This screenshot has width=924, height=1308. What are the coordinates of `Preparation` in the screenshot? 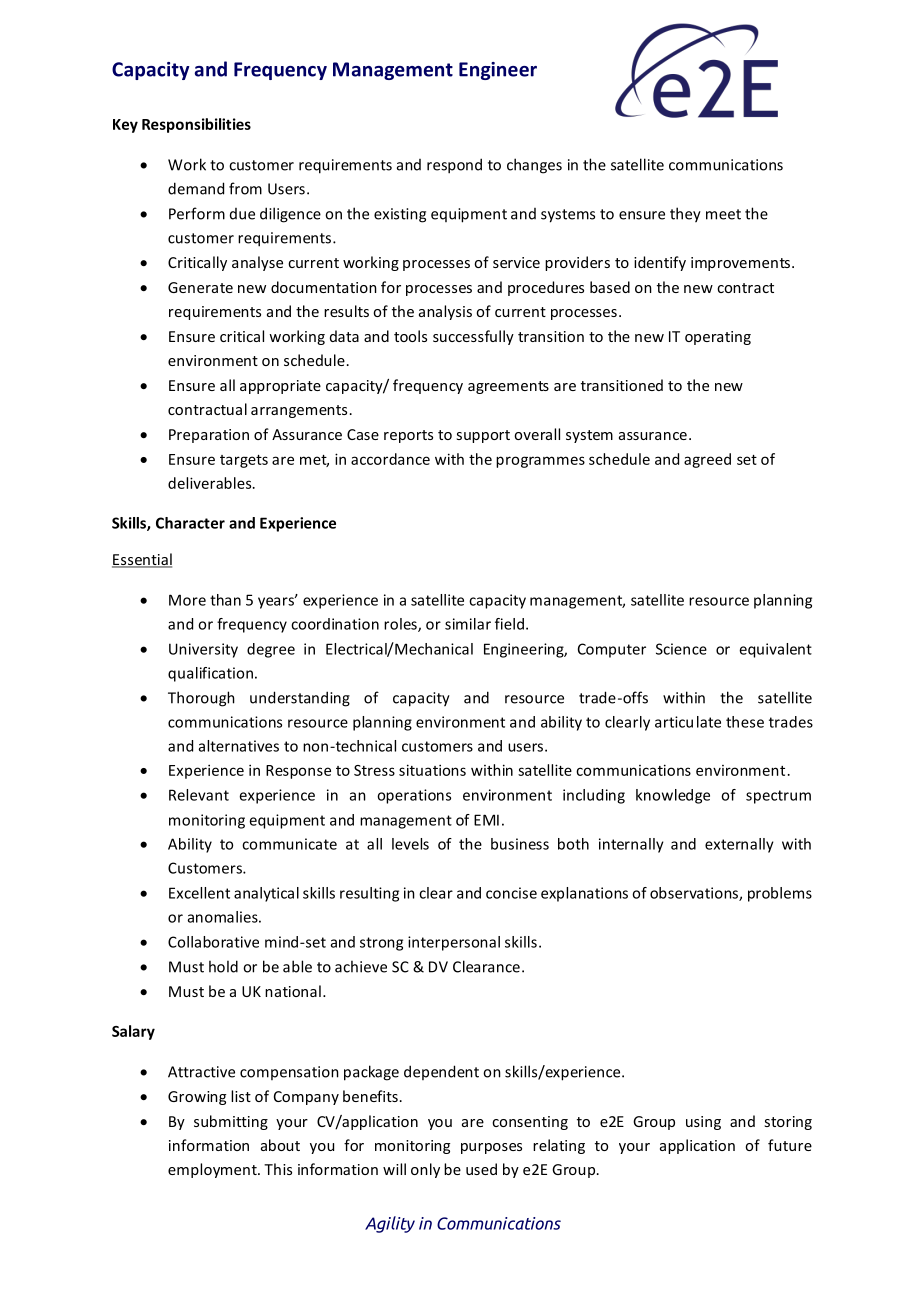 It's located at (209, 436).
